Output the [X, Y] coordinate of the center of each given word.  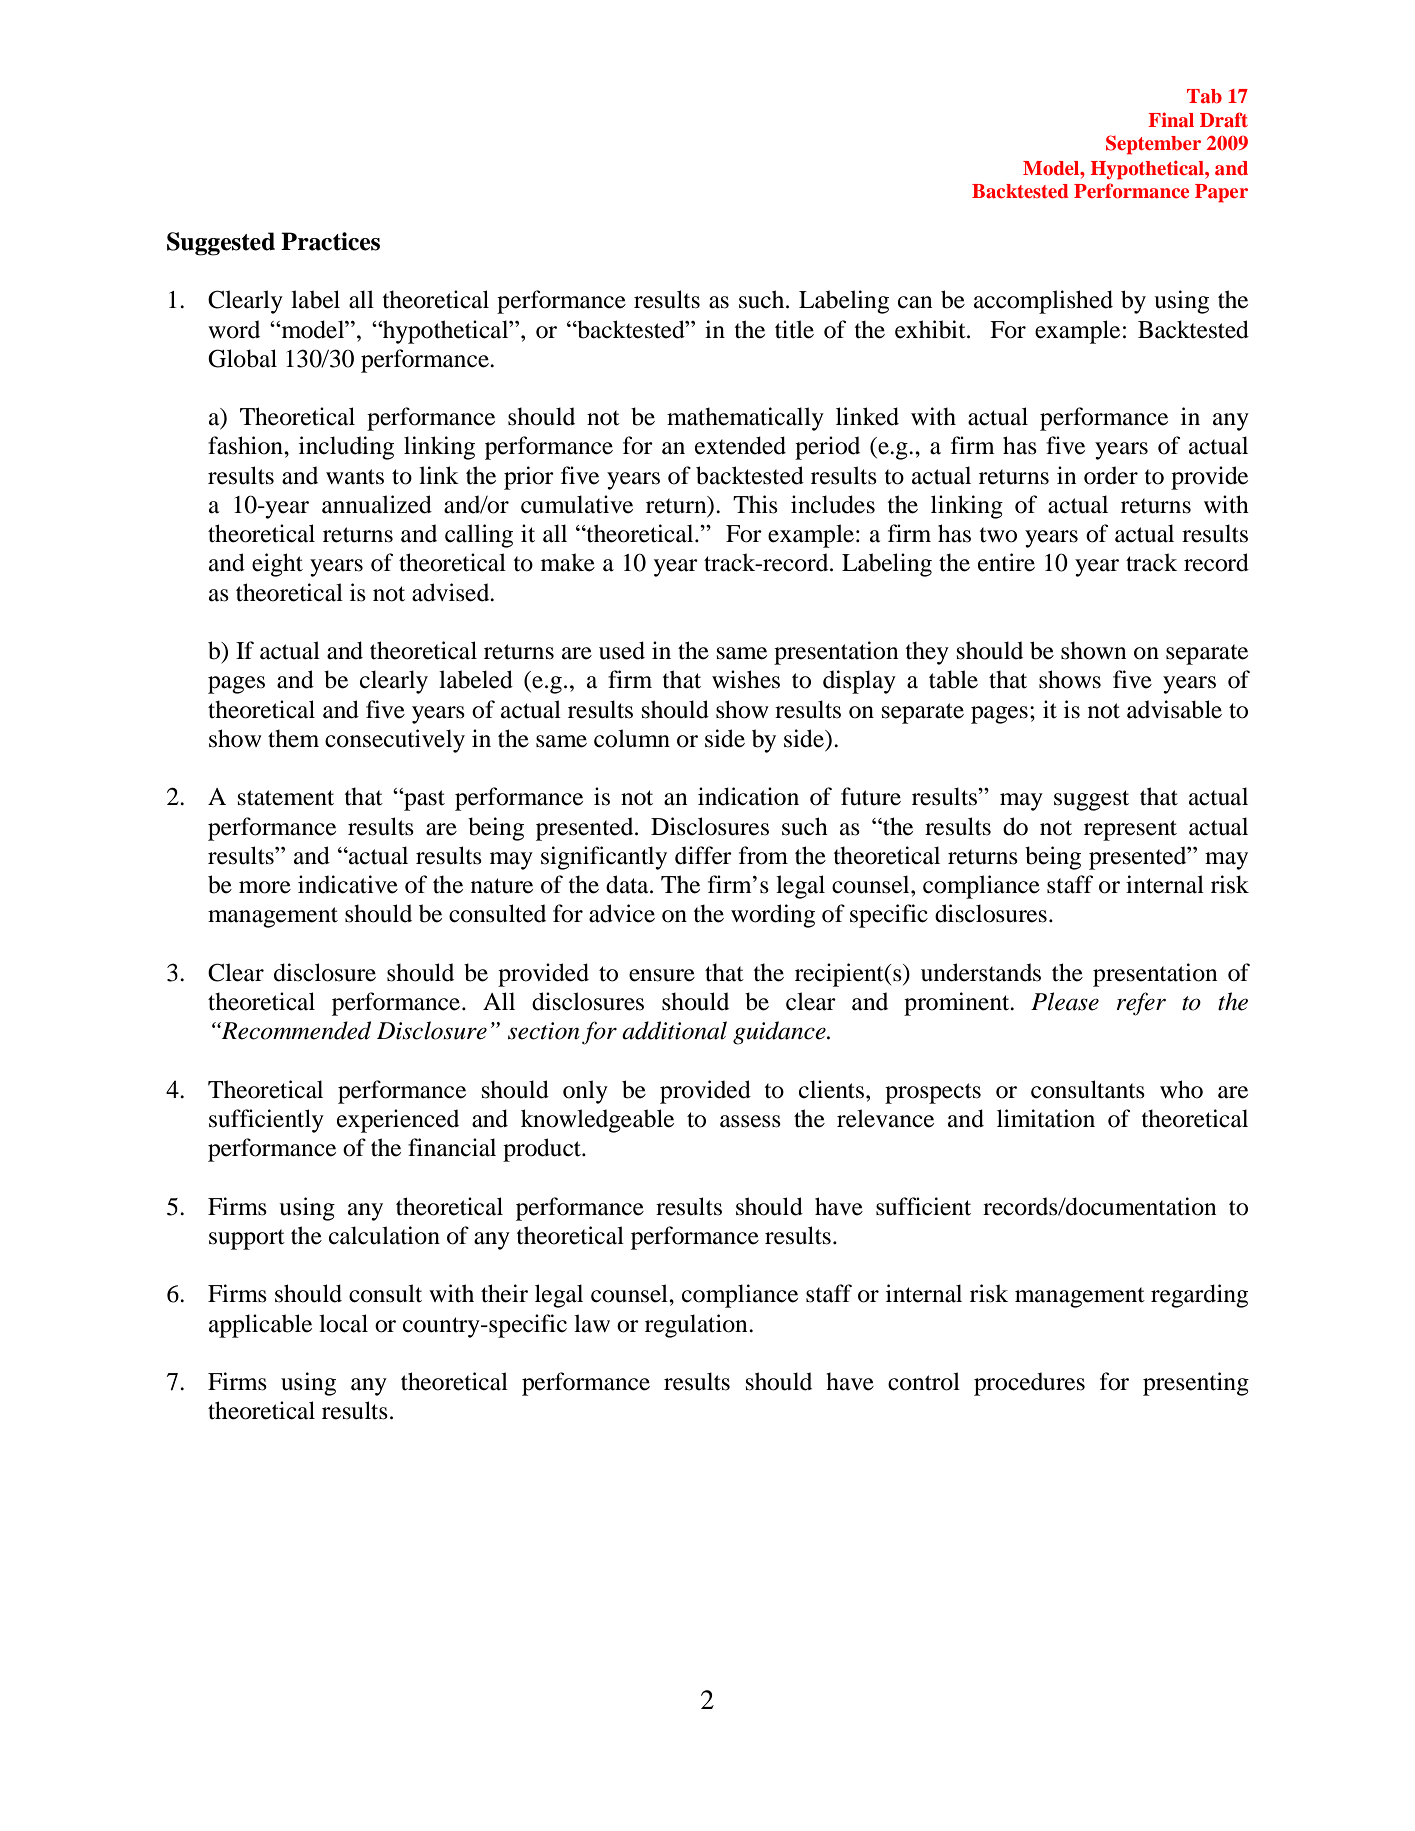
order [1111, 475]
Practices [330, 241]
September [1153, 145]
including [346, 448]
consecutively [395, 741]
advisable [1174, 709]
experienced [398, 1121]
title [794, 329]
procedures [1029, 1384]
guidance [780, 1033]
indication [748, 796]
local [343, 1323]
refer [1141, 1004]
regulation [697, 1326]
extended [740, 445]
